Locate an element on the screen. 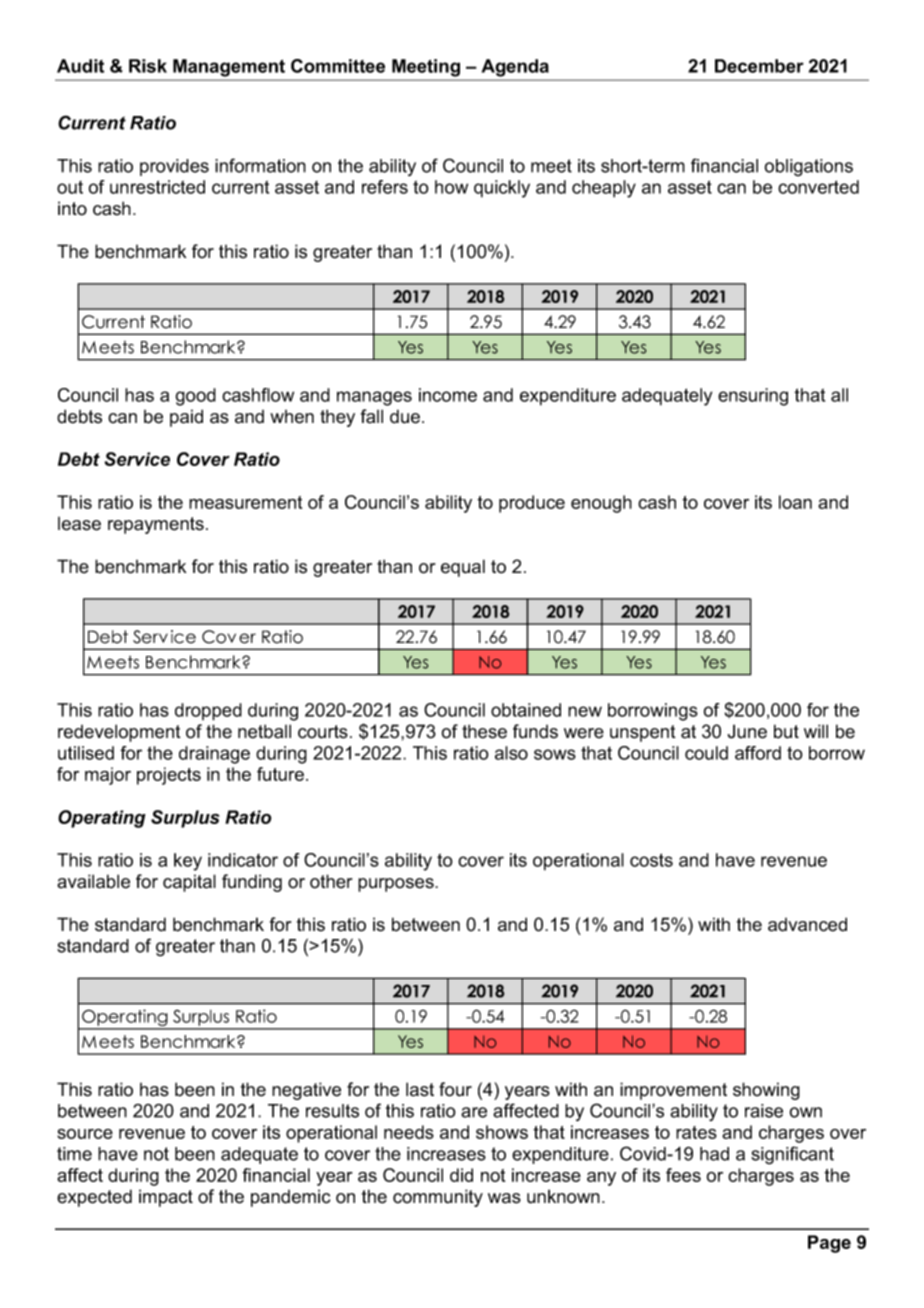 The height and width of the screenshot is (1308, 924). good is located at coordinates (195, 397).
